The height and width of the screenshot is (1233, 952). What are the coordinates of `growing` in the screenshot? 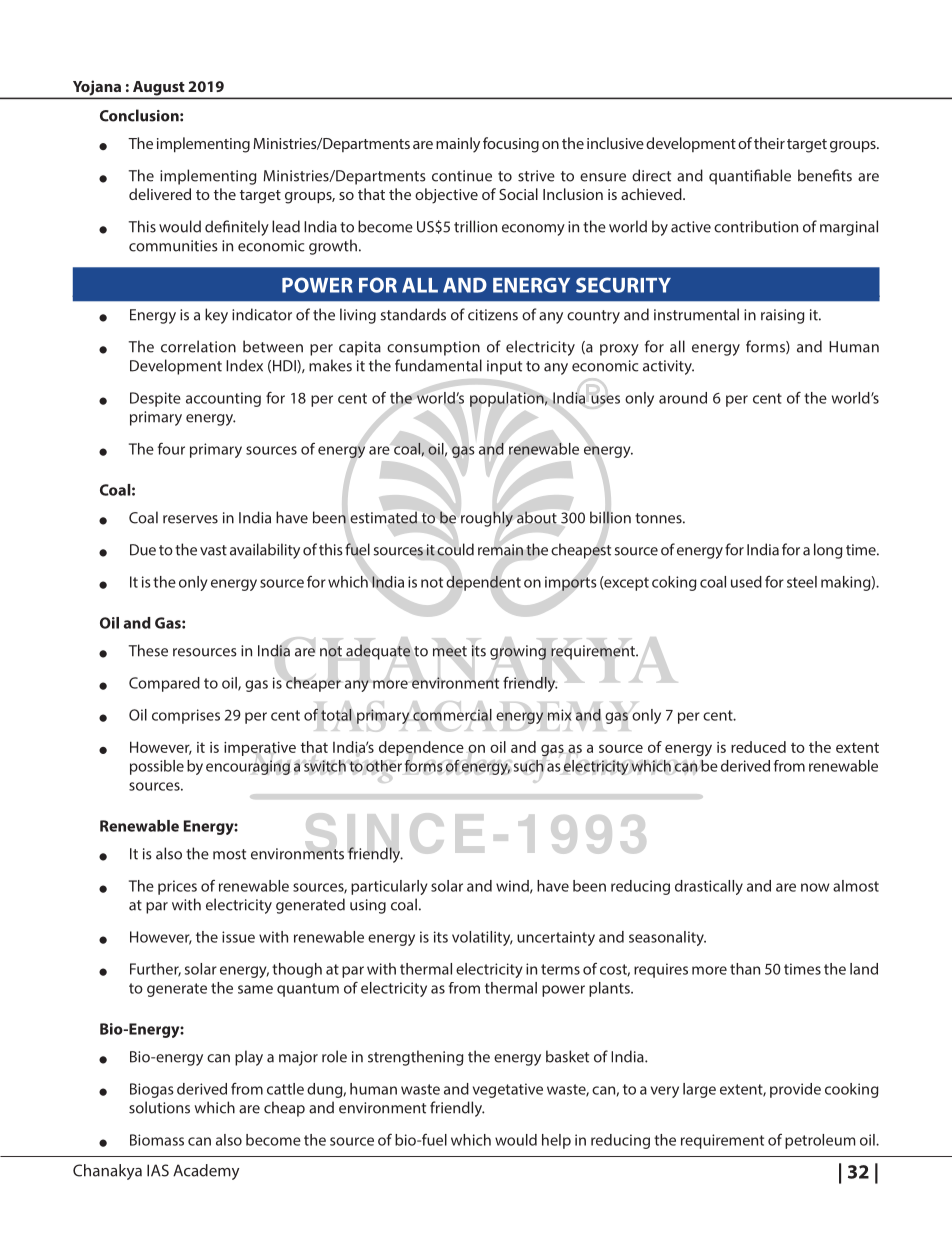 It's located at (518, 652).
